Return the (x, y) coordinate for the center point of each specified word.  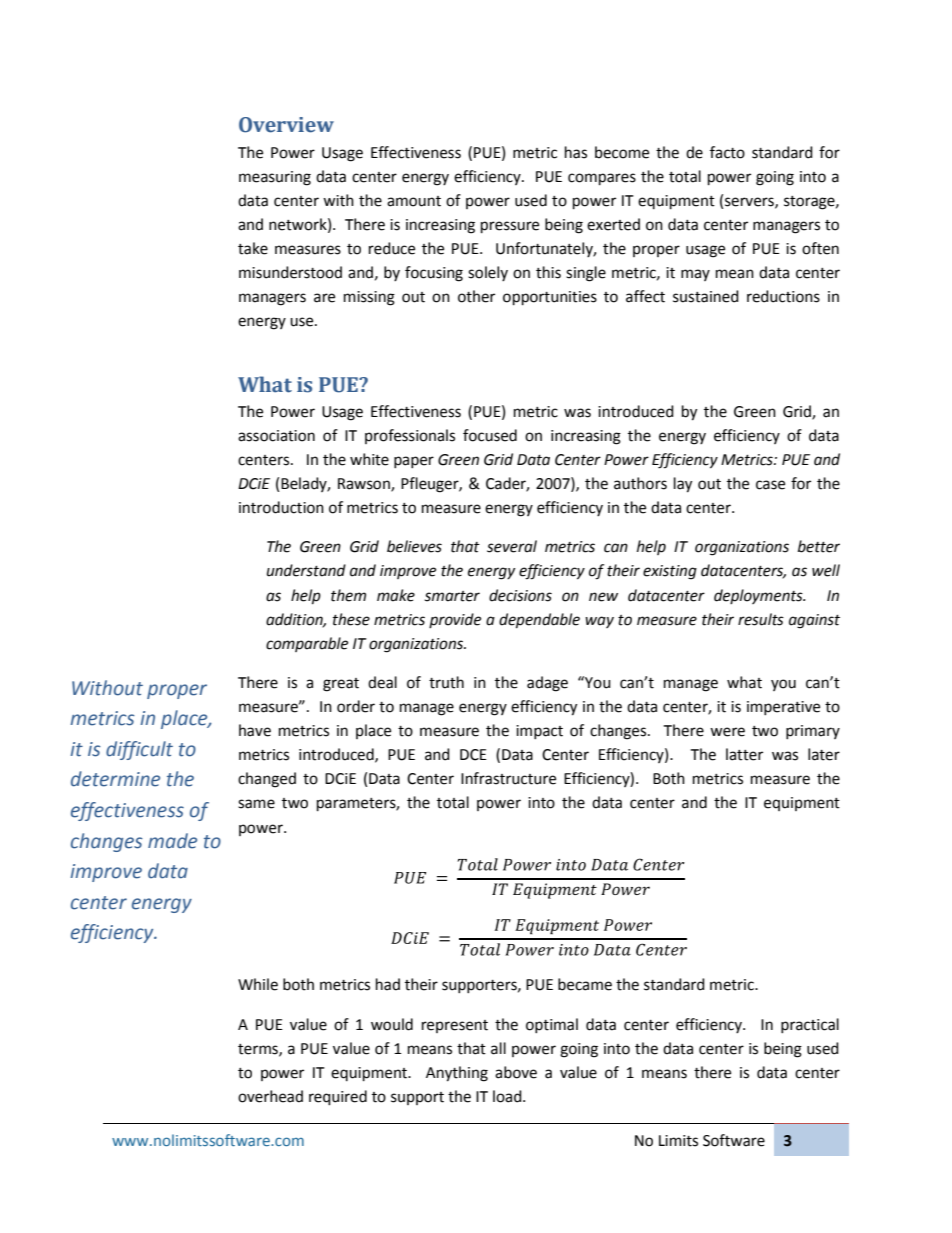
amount (414, 201)
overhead (270, 1096)
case (770, 485)
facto (727, 152)
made (172, 841)
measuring (275, 178)
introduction (281, 507)
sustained (706, 296)
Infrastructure (508, 778)
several (512, 546)
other (476, 296)
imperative (783, 708)
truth (446, 682)
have (255, 730)
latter (744, 754)
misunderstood (290, 272)
